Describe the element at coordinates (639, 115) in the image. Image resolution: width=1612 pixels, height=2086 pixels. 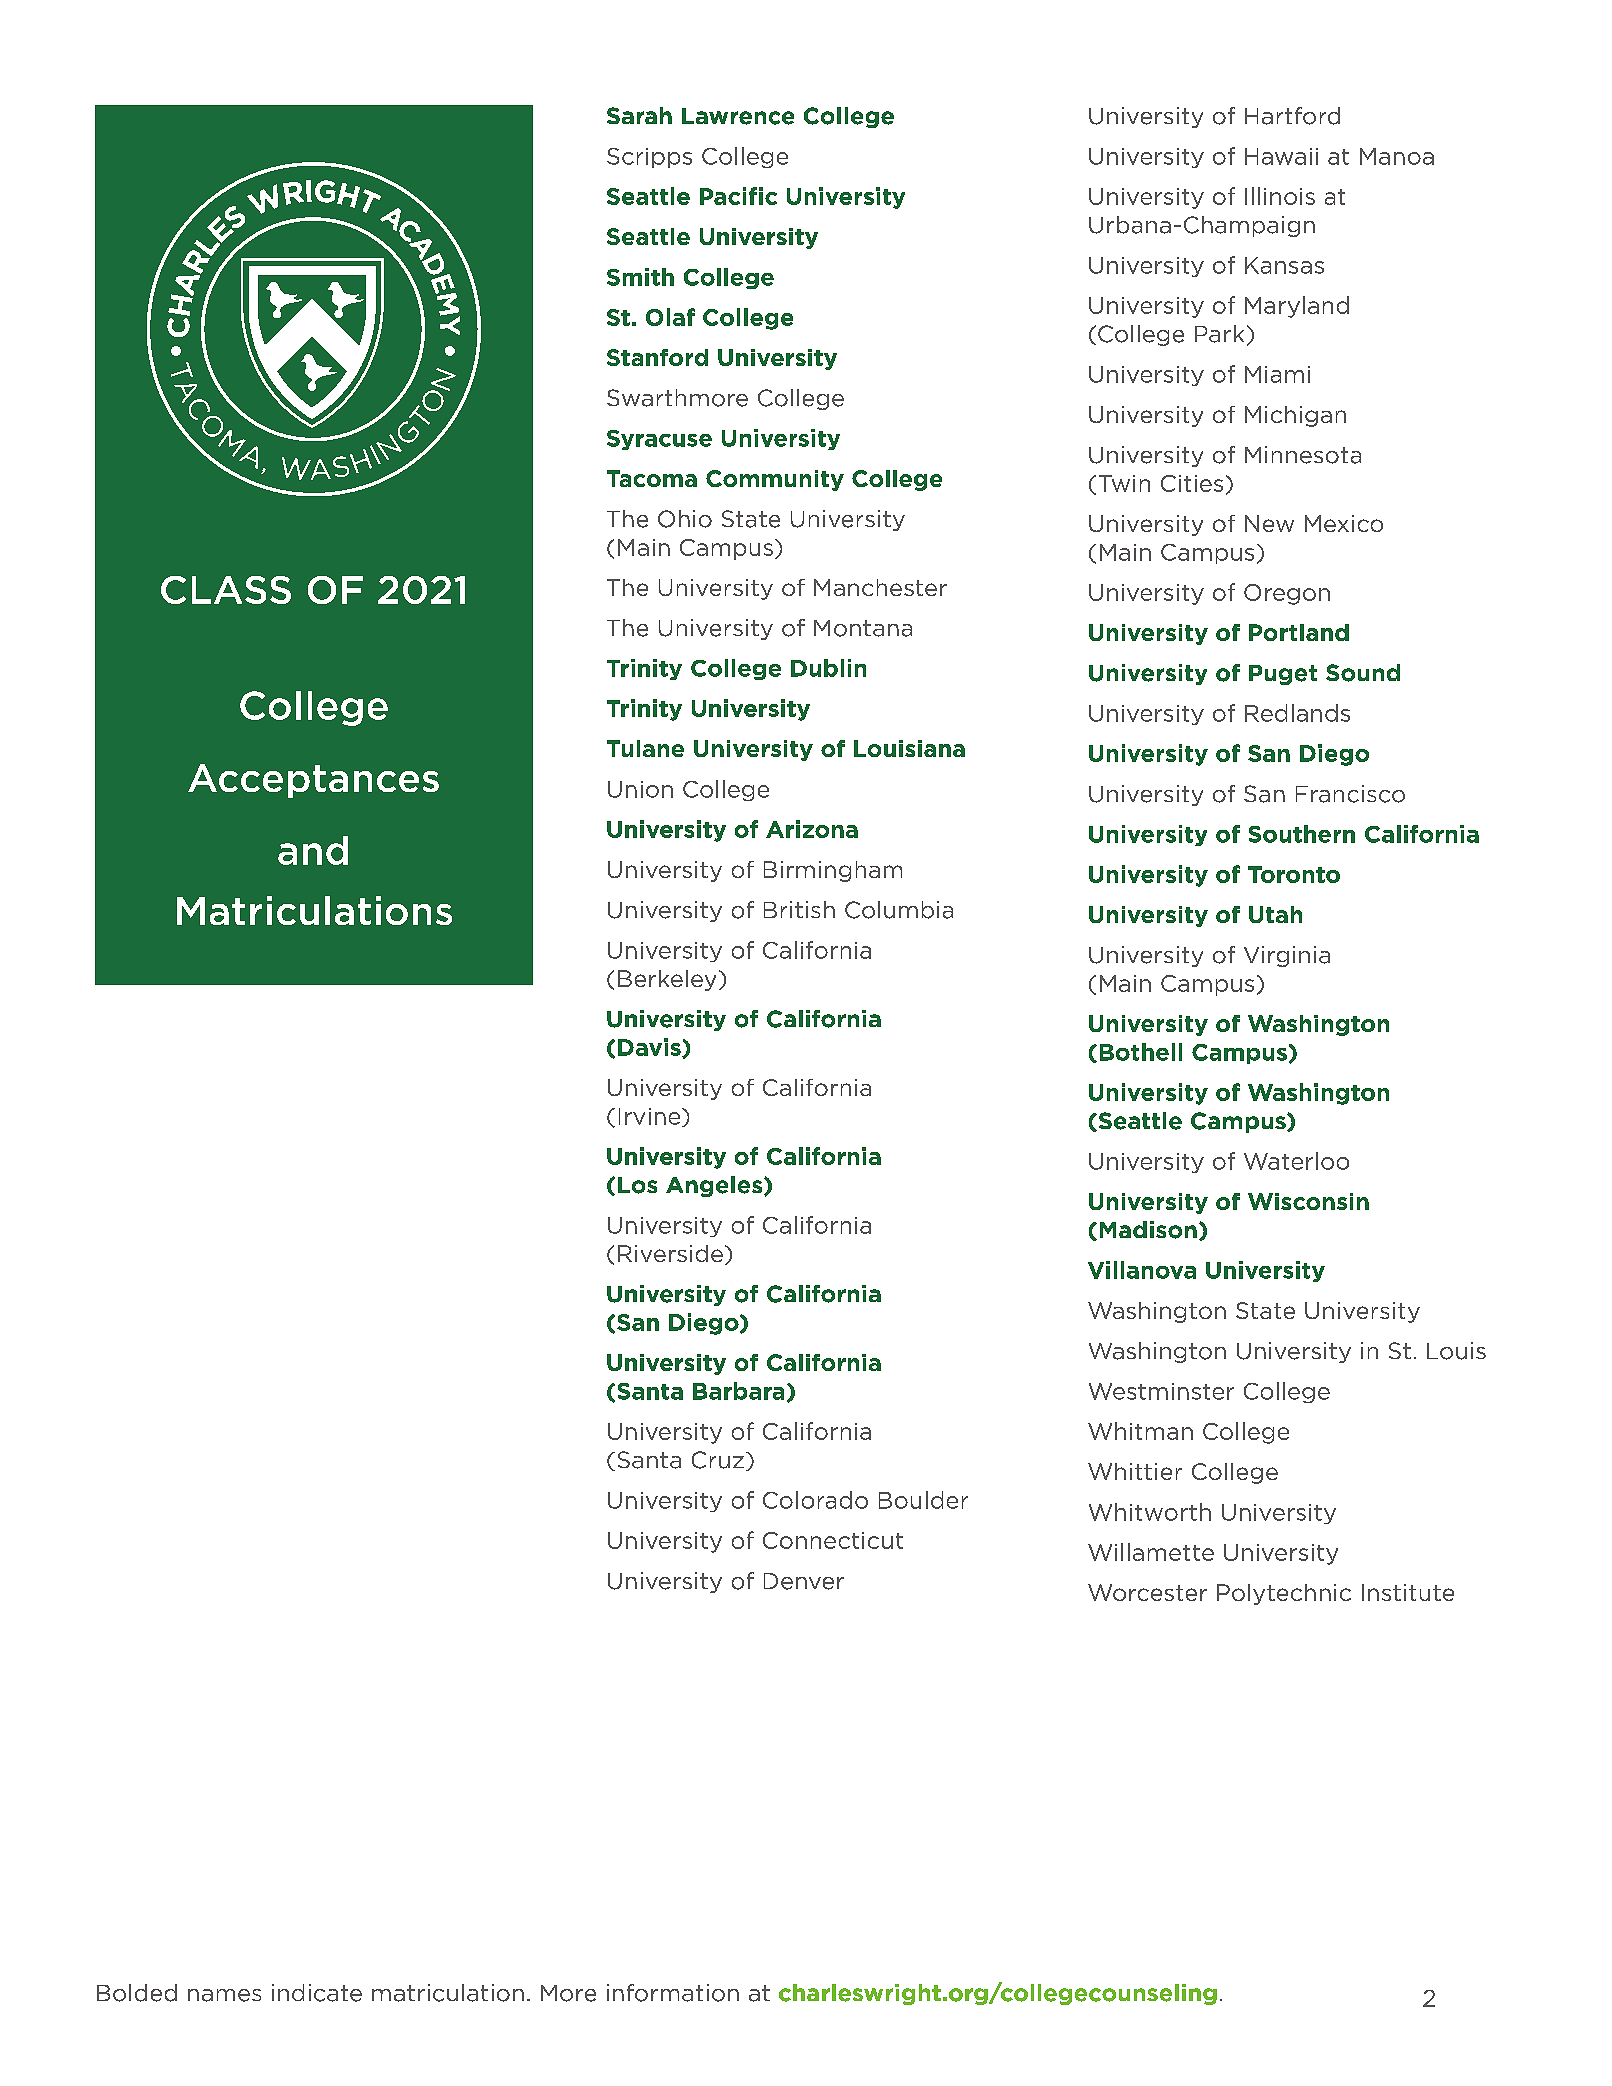
I see `Sarah` at that location.
